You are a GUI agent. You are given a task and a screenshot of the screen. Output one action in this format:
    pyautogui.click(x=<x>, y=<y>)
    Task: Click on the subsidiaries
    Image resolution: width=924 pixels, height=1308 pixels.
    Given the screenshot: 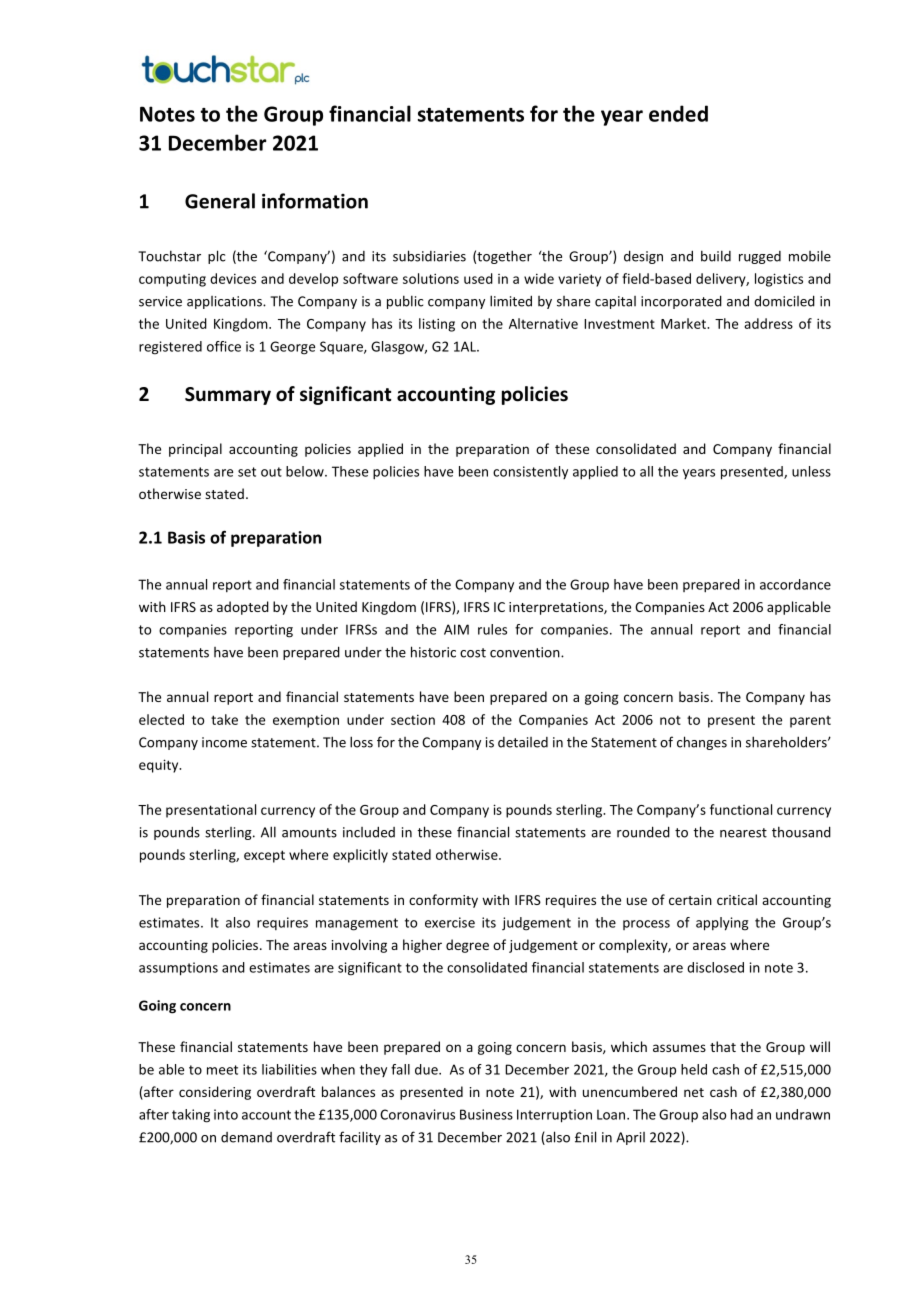 What is the action you would take?
    pyautogui.click(x=429, y=256)
